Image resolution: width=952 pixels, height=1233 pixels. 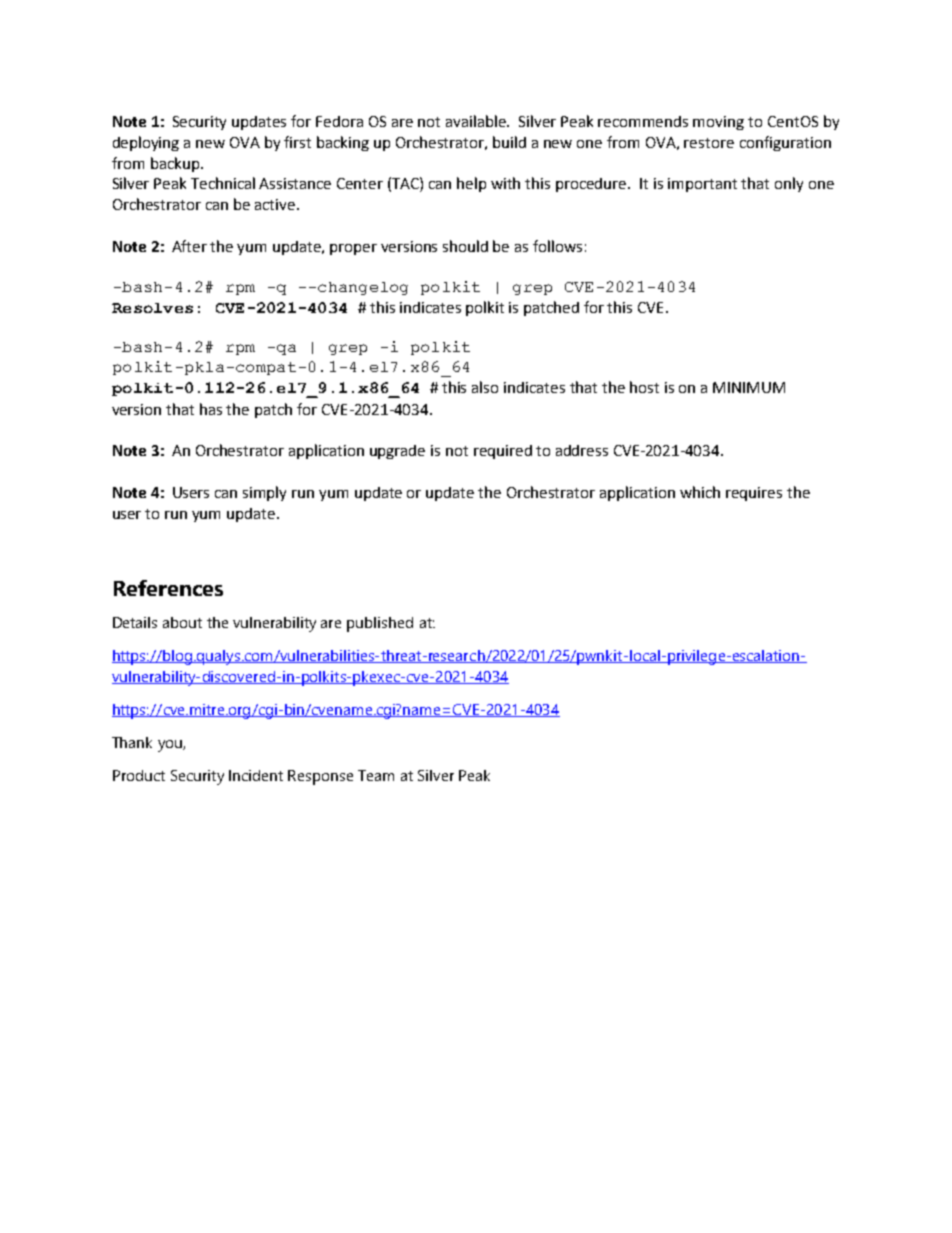 I want to click on restore, so click(x=709, y=143).
